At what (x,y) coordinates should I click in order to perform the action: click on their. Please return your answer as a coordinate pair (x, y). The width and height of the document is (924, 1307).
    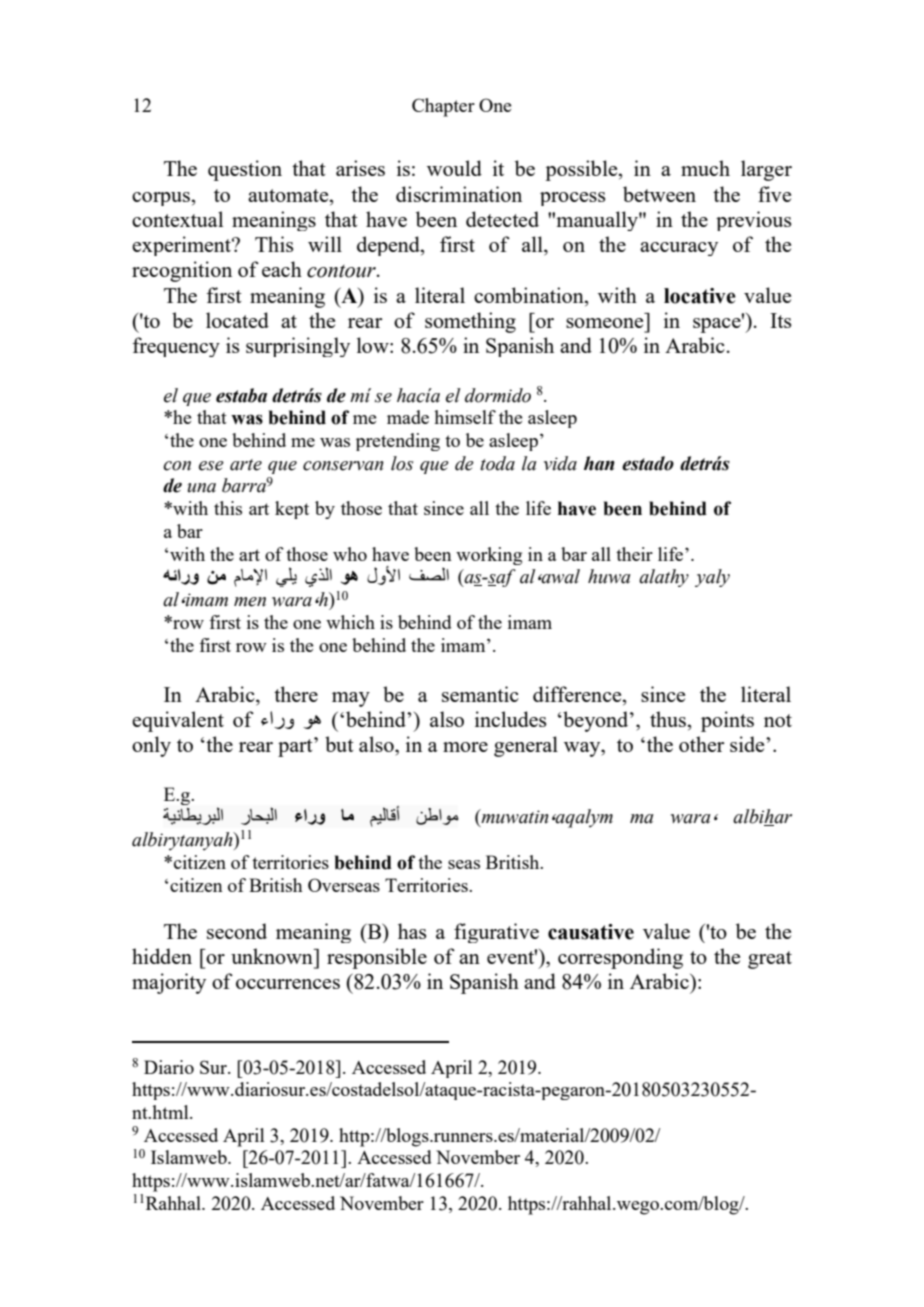
    Looking at the image, I should click on (634, 554).
